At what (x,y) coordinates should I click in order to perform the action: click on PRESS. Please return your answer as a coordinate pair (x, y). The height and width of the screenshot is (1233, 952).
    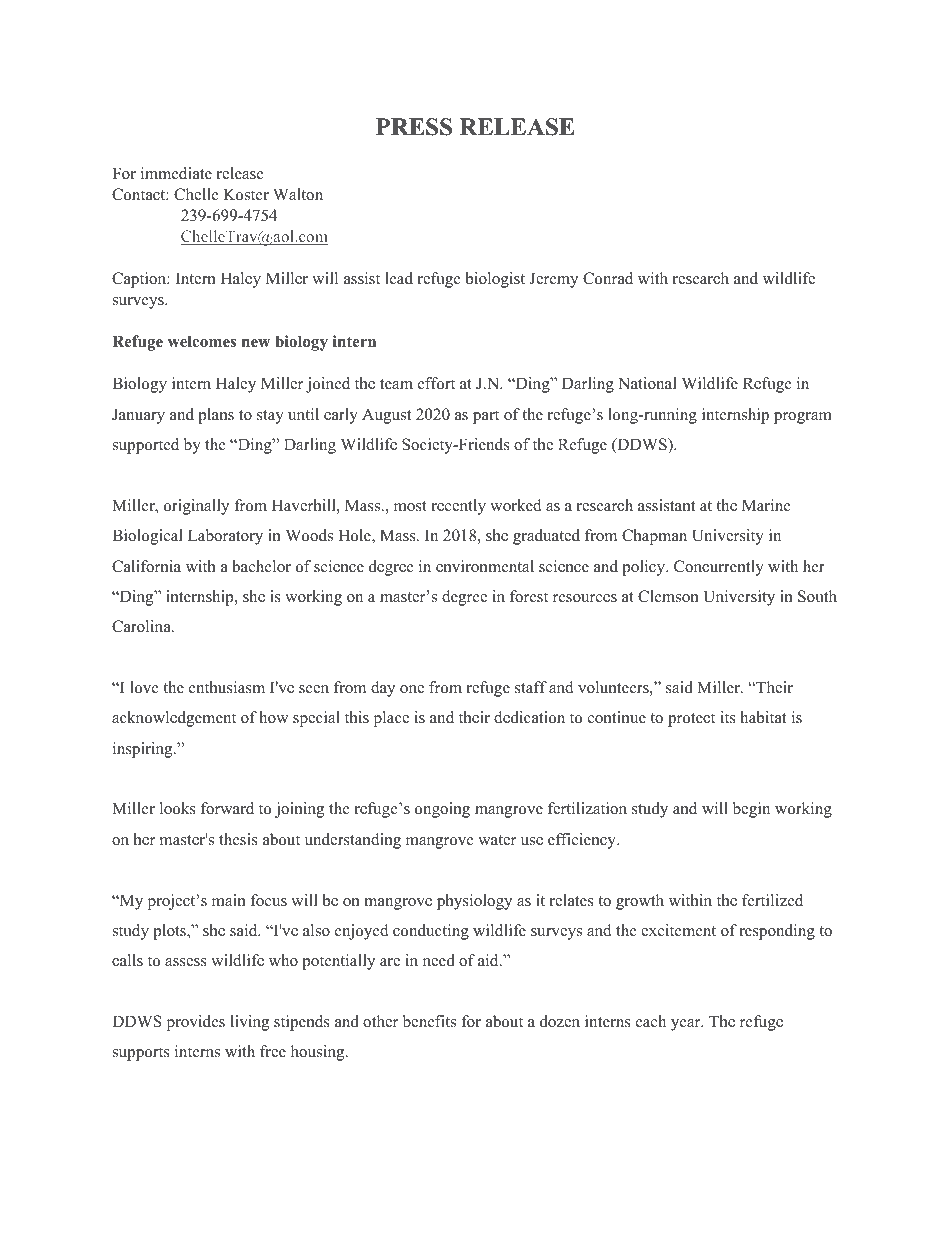
    Looking at the image, I should click on (414, 127).
